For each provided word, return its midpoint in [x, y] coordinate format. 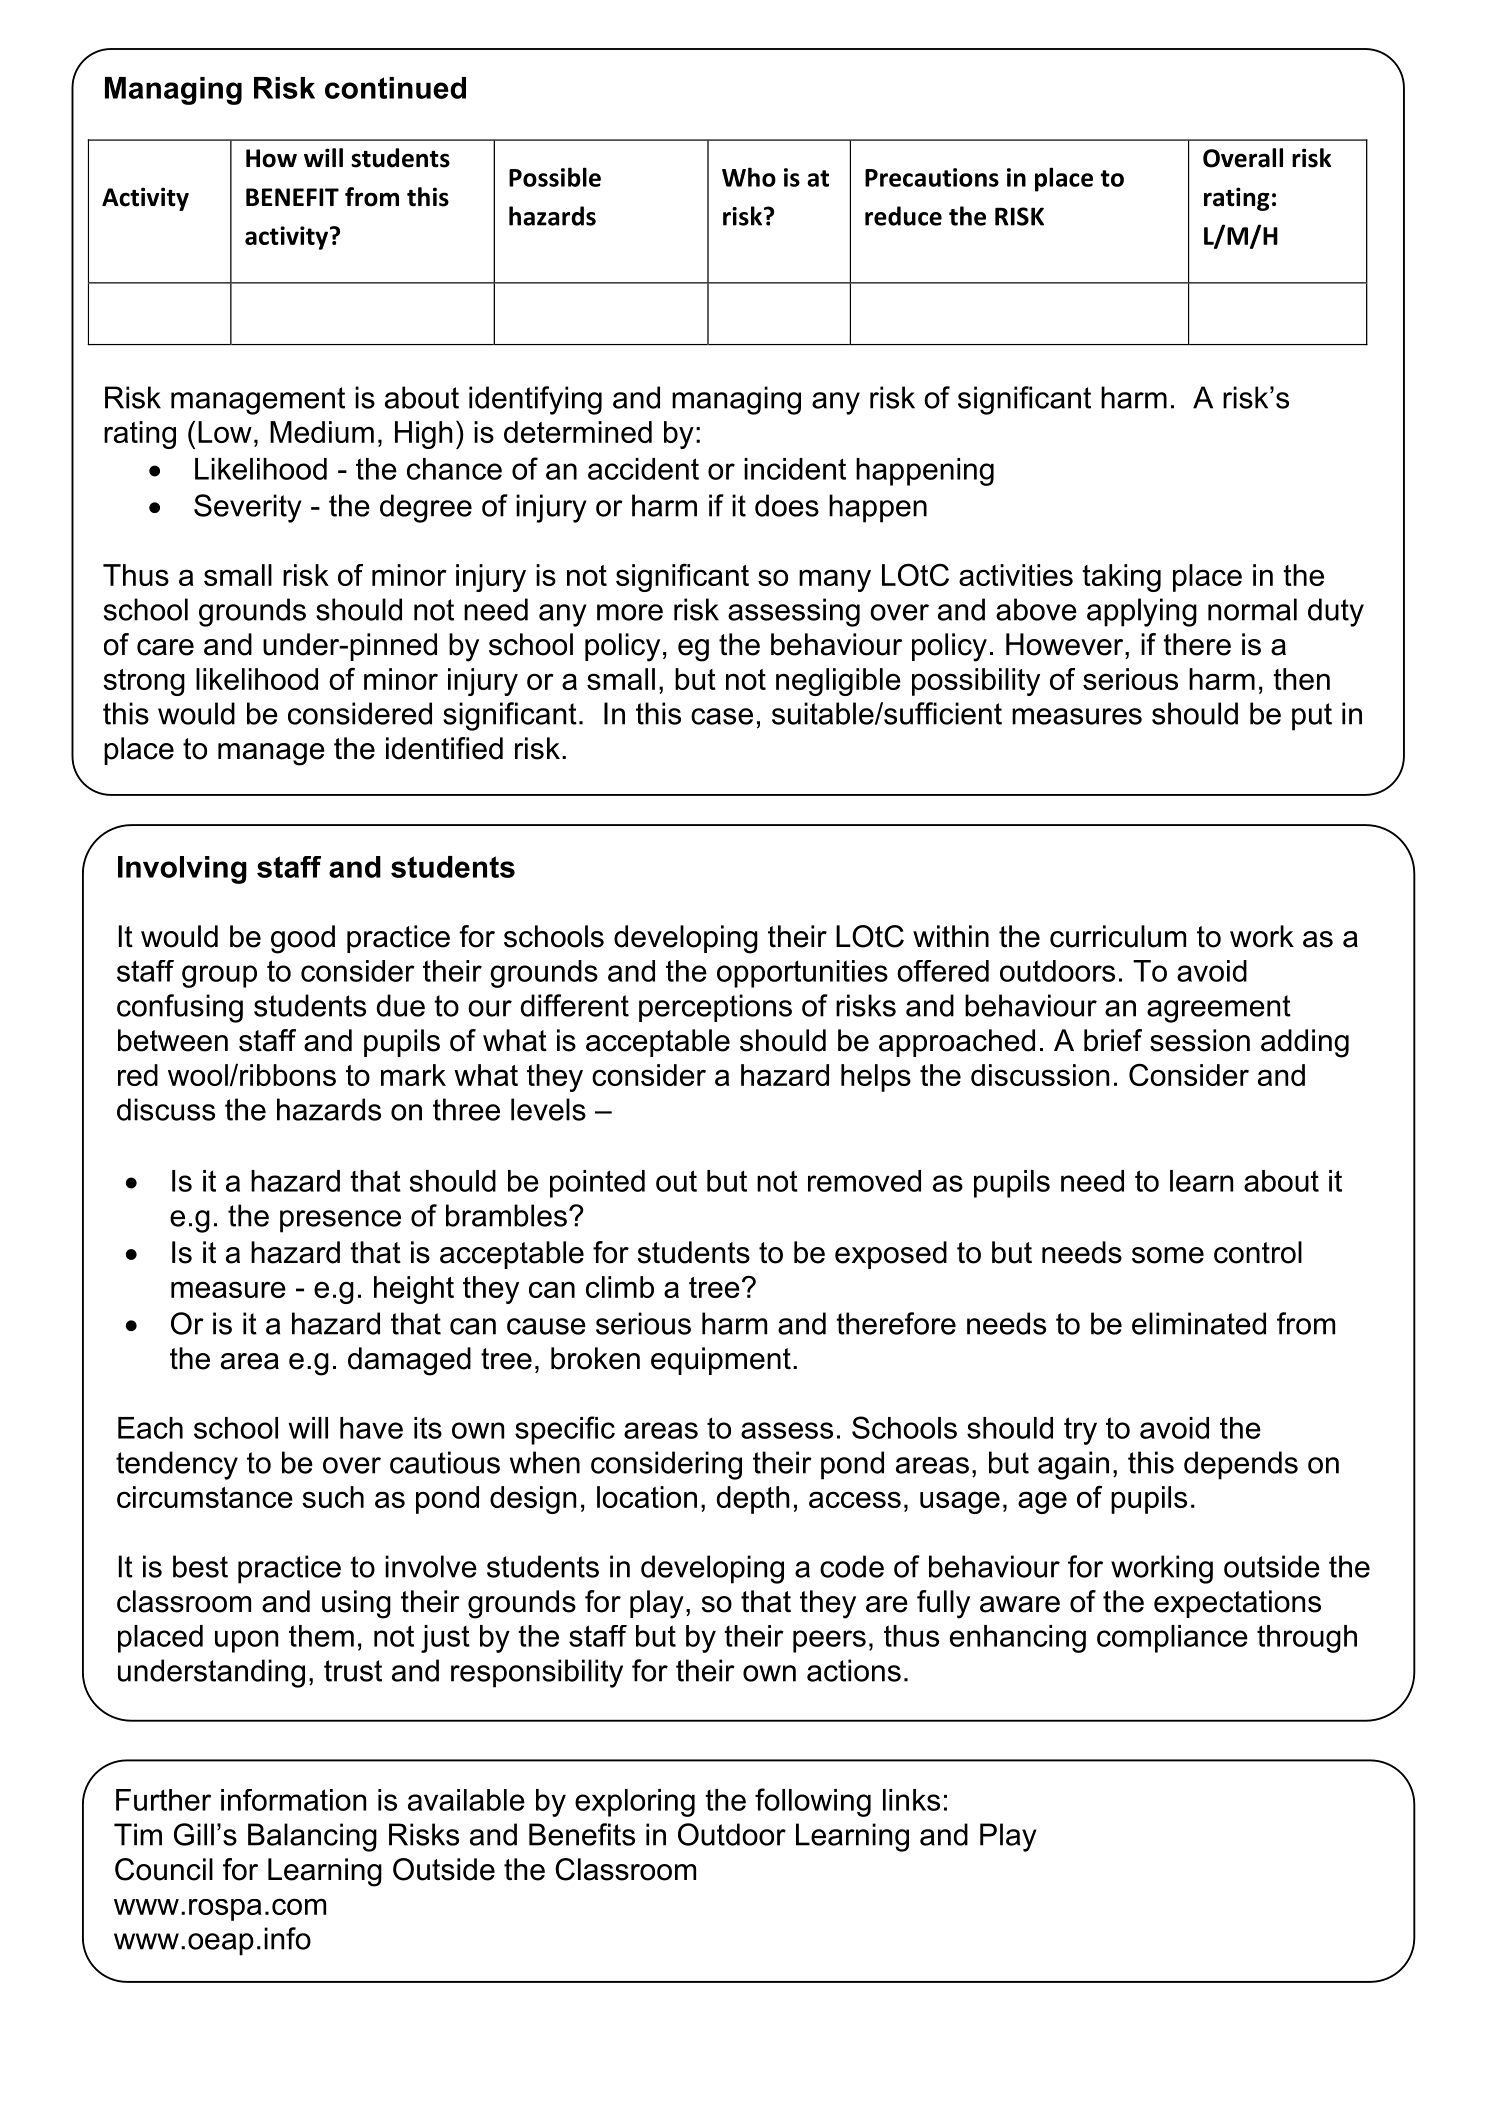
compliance [1172, 1639]
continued [395, 88]
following [813, 1802]
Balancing [312, 1837]
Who [749, 177]
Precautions [932, 177]
